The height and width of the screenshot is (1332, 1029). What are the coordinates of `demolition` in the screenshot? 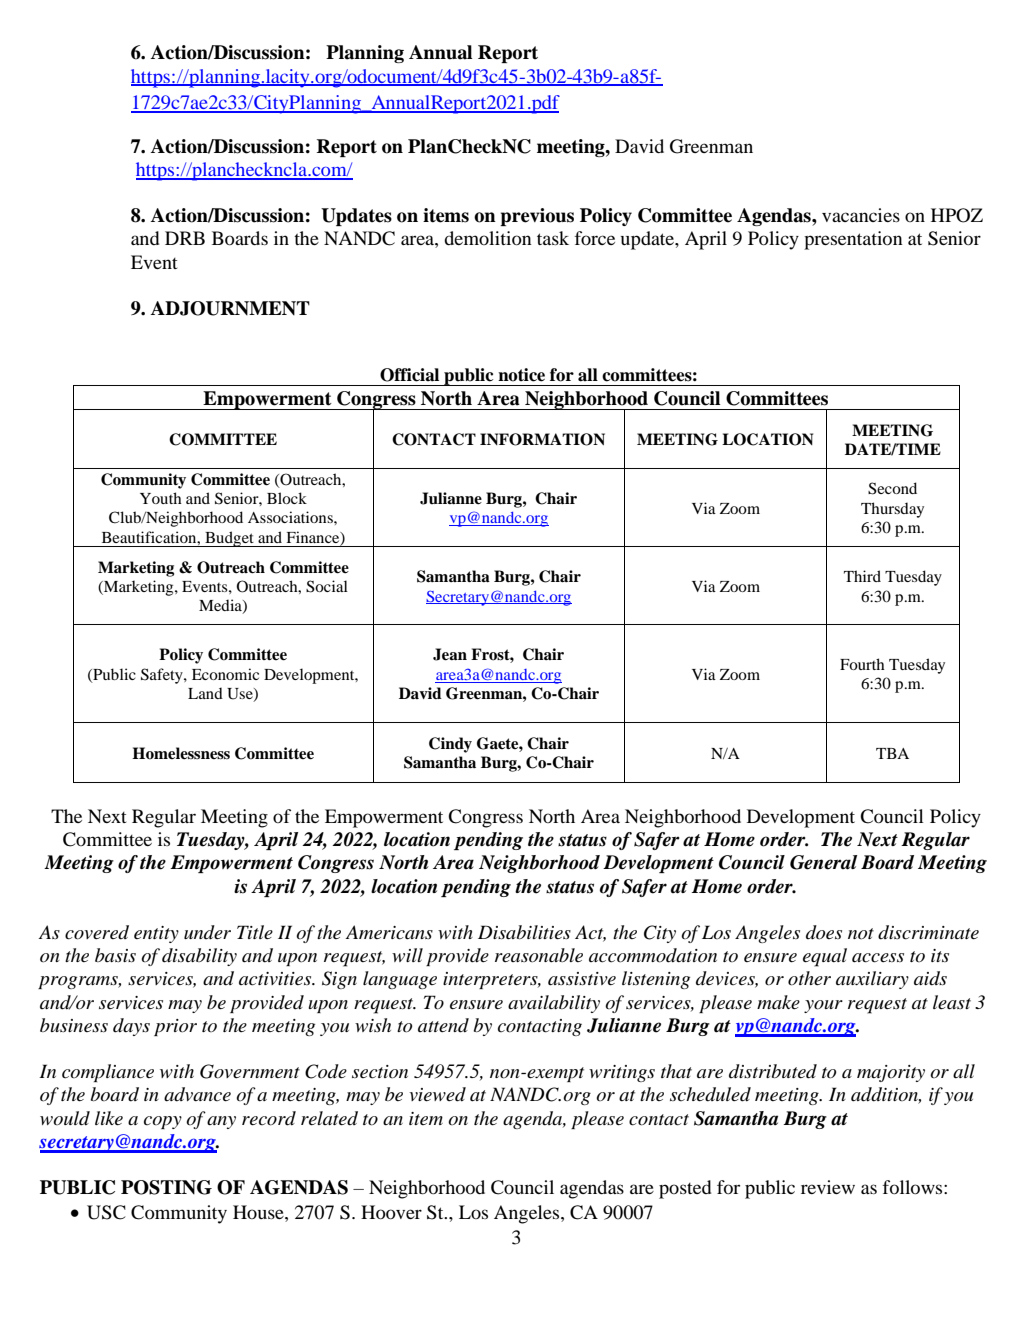 It's located at (488, 238).
